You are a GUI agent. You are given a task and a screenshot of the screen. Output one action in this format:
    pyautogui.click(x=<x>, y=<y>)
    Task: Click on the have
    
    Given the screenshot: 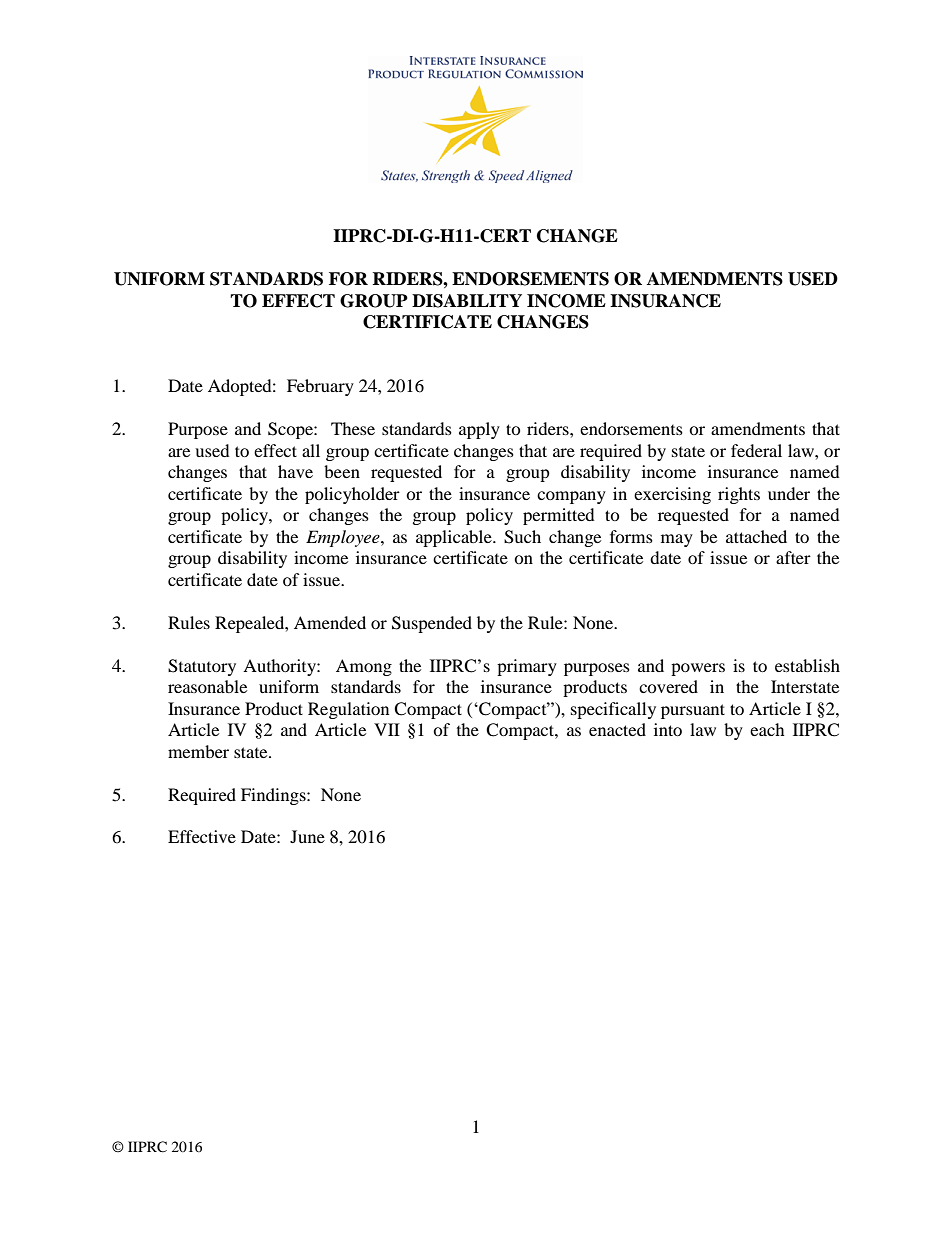 What is the action you would take?
    pyautogui.click(x=295, y=471)
